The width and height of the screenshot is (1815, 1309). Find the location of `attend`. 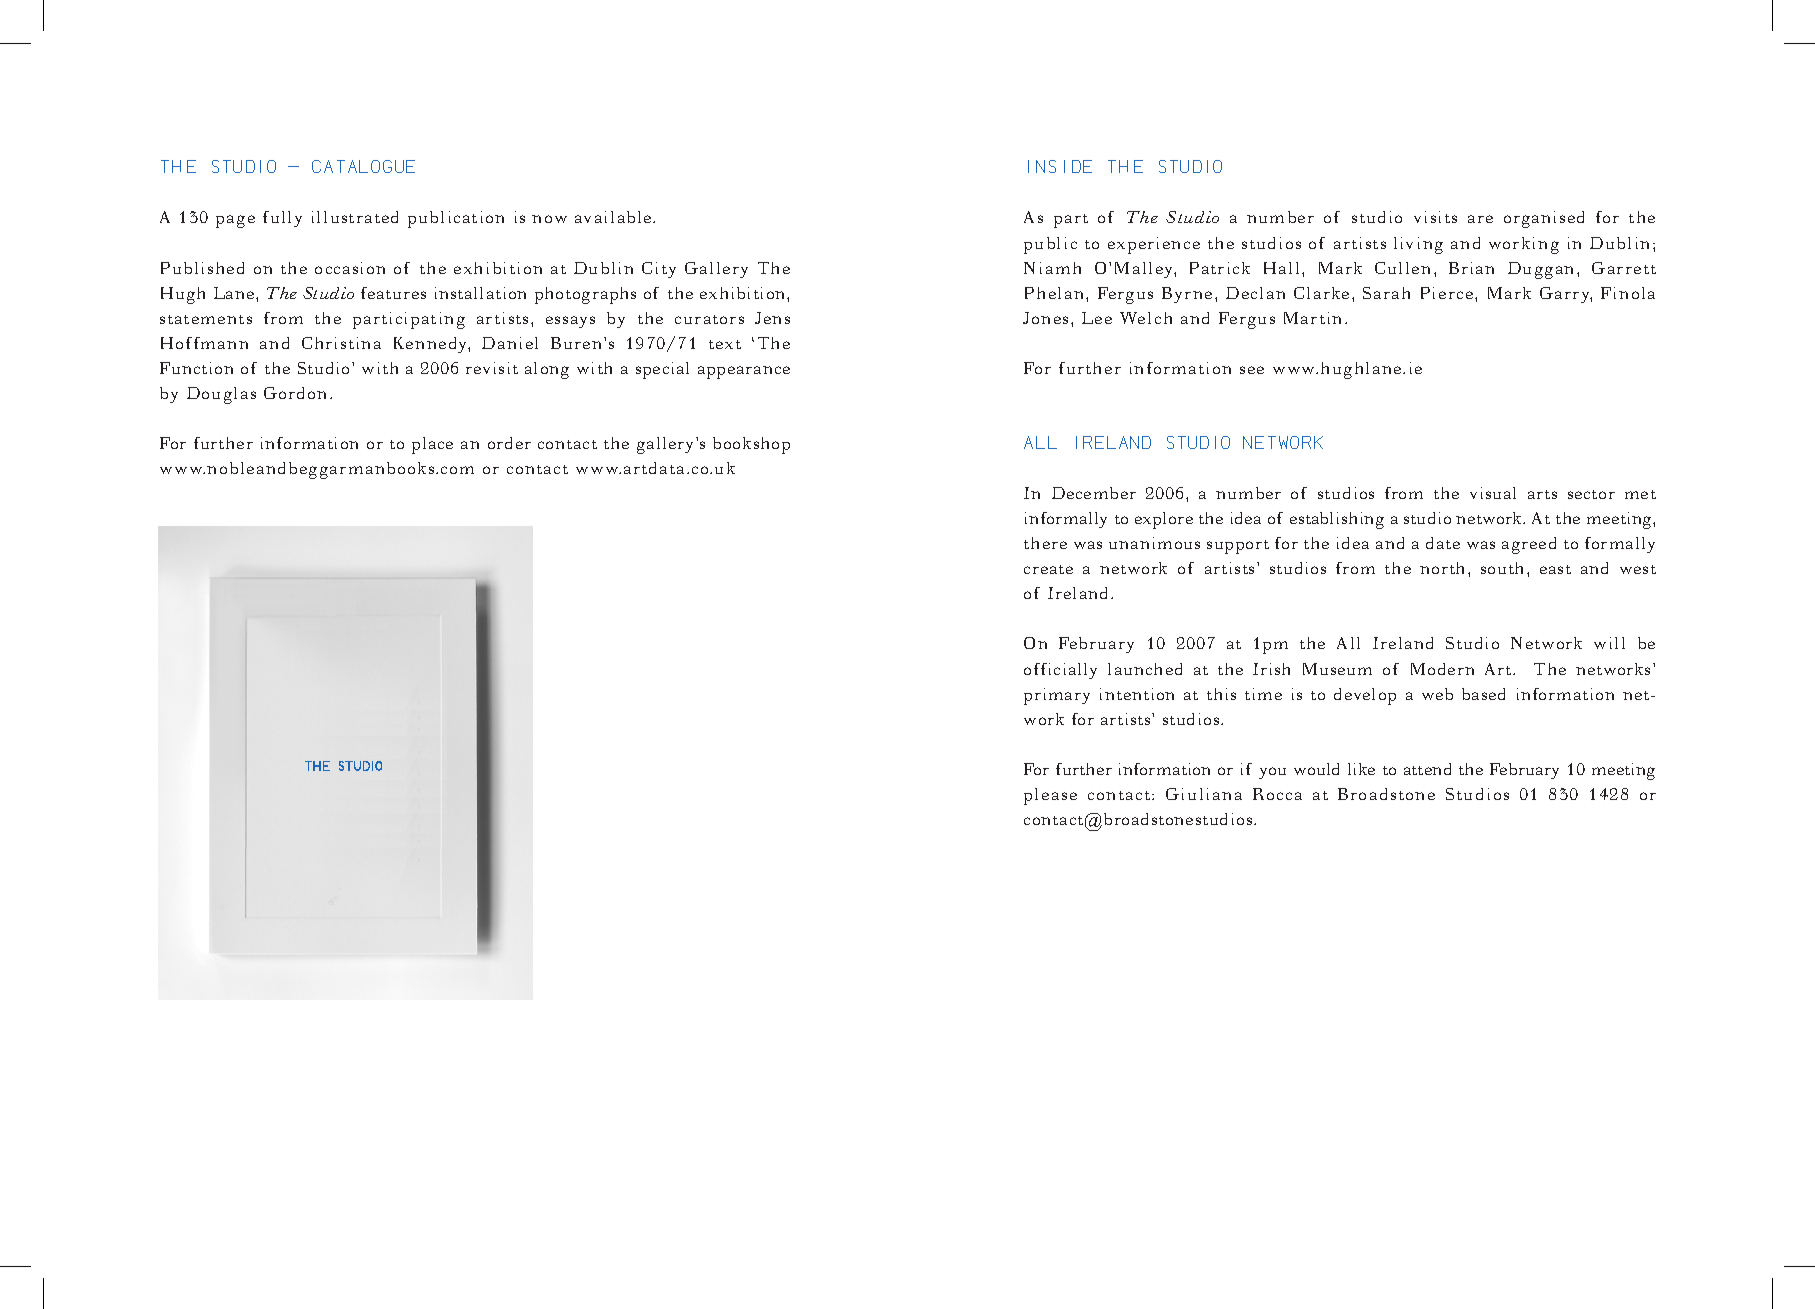

attend is located at coordinates (1427, 769).
